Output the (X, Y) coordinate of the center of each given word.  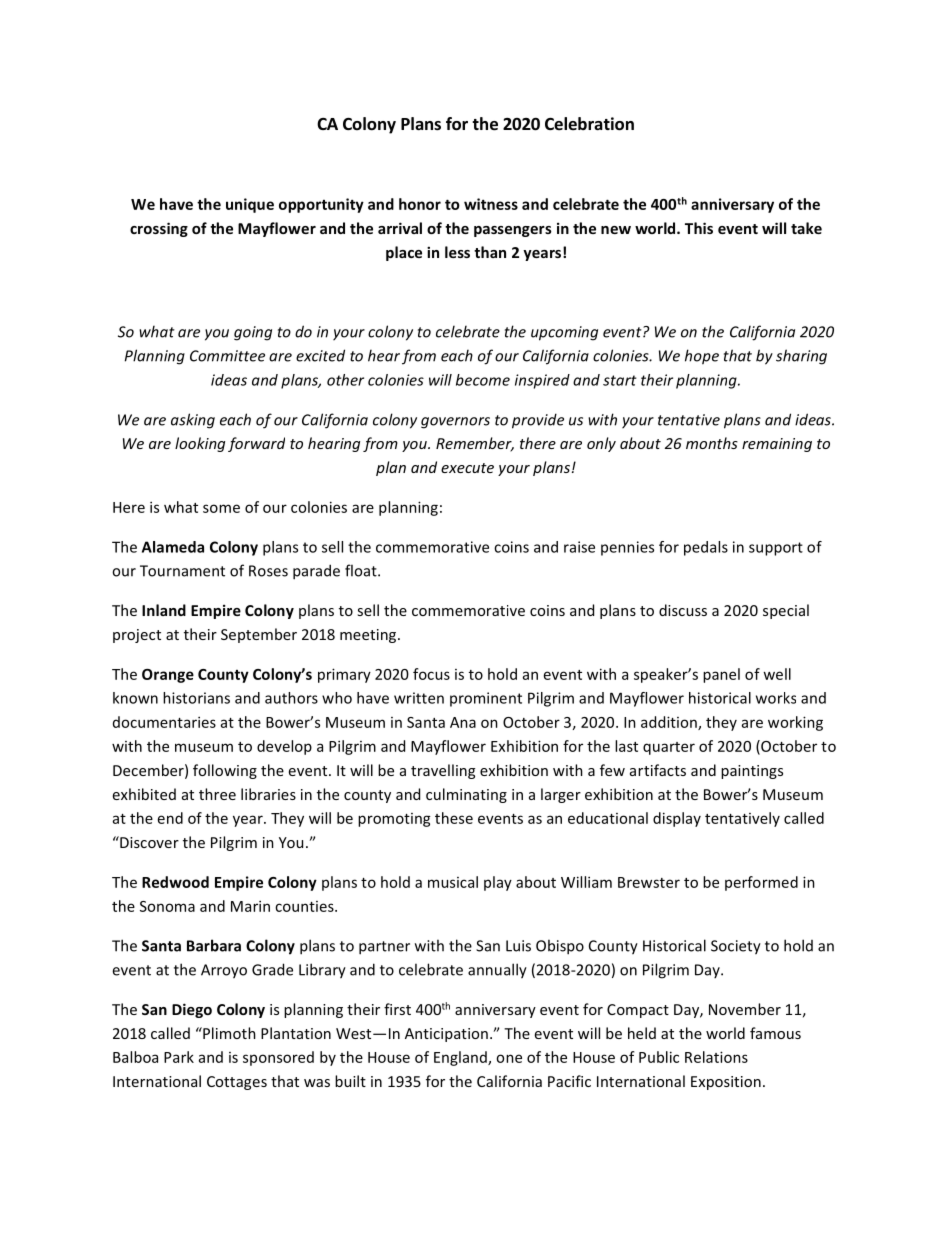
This (699, 228)
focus (431, 674)
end (170, 818)
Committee (227, 356)
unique (250, 205)
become (483, 380)
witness (491, 204)
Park (179, 1057)
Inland (164, 610)
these (454, 818)
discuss (683, 610)
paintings (752, 772)
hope (702, 357)
